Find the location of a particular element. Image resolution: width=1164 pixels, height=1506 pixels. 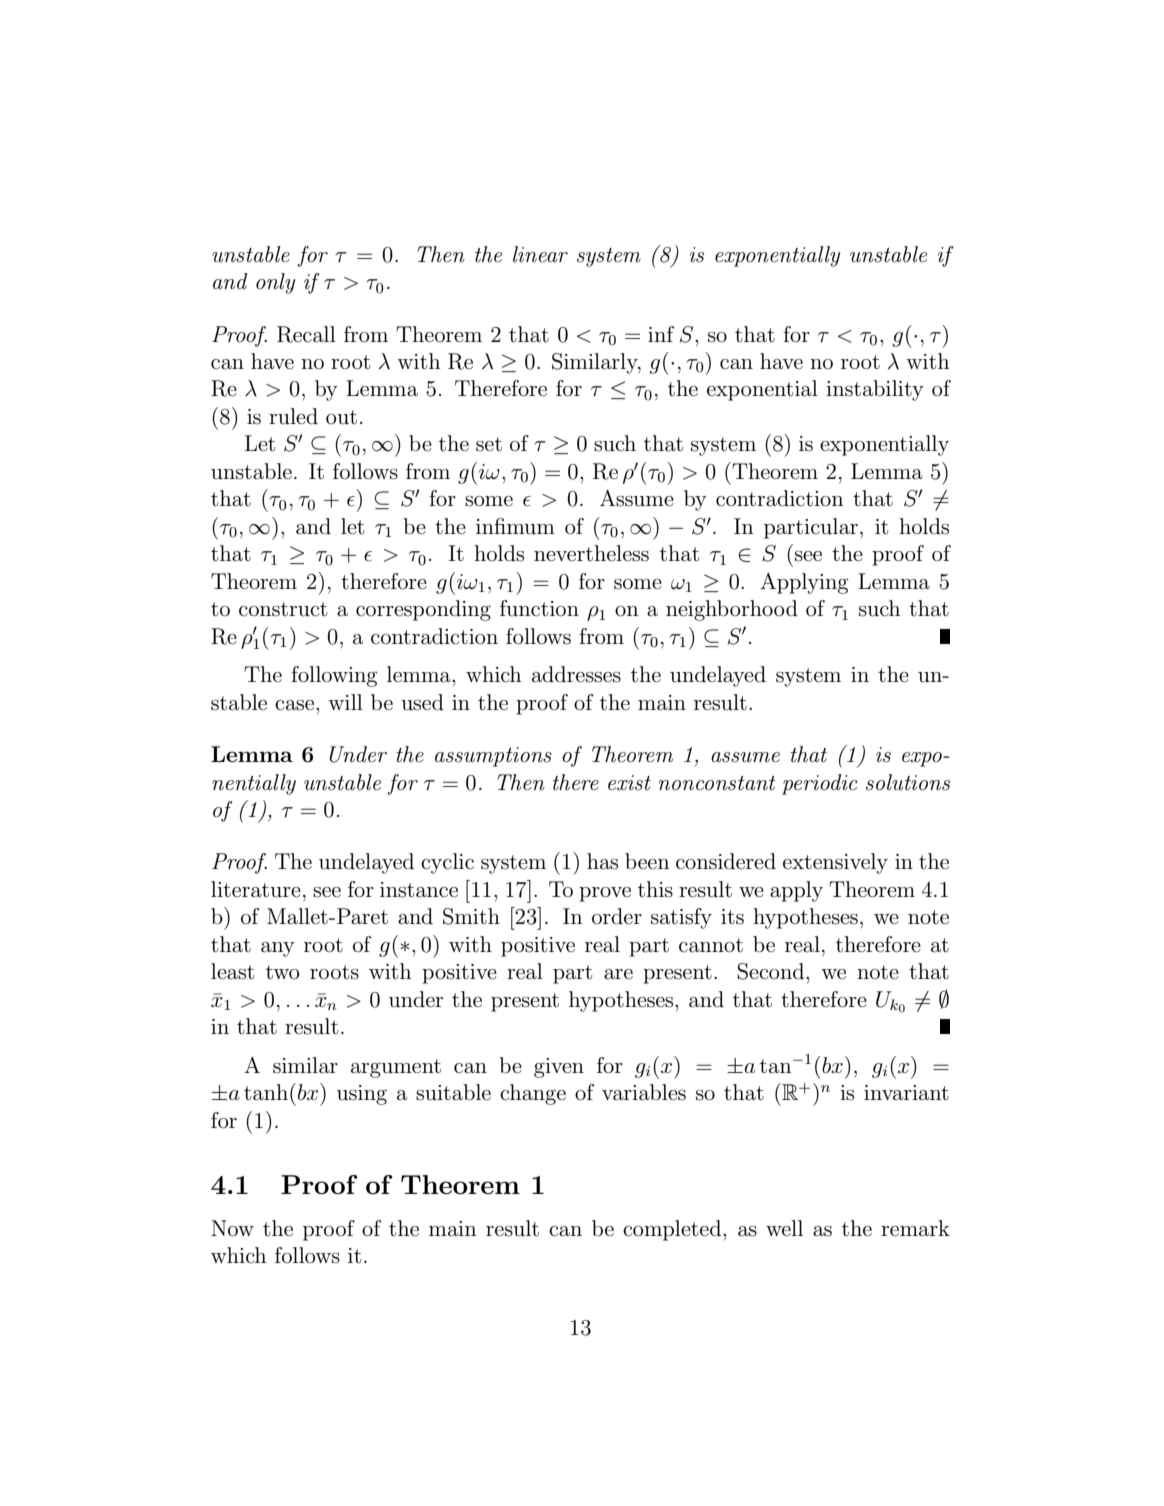

instability is located at coordinates (875, 390).
